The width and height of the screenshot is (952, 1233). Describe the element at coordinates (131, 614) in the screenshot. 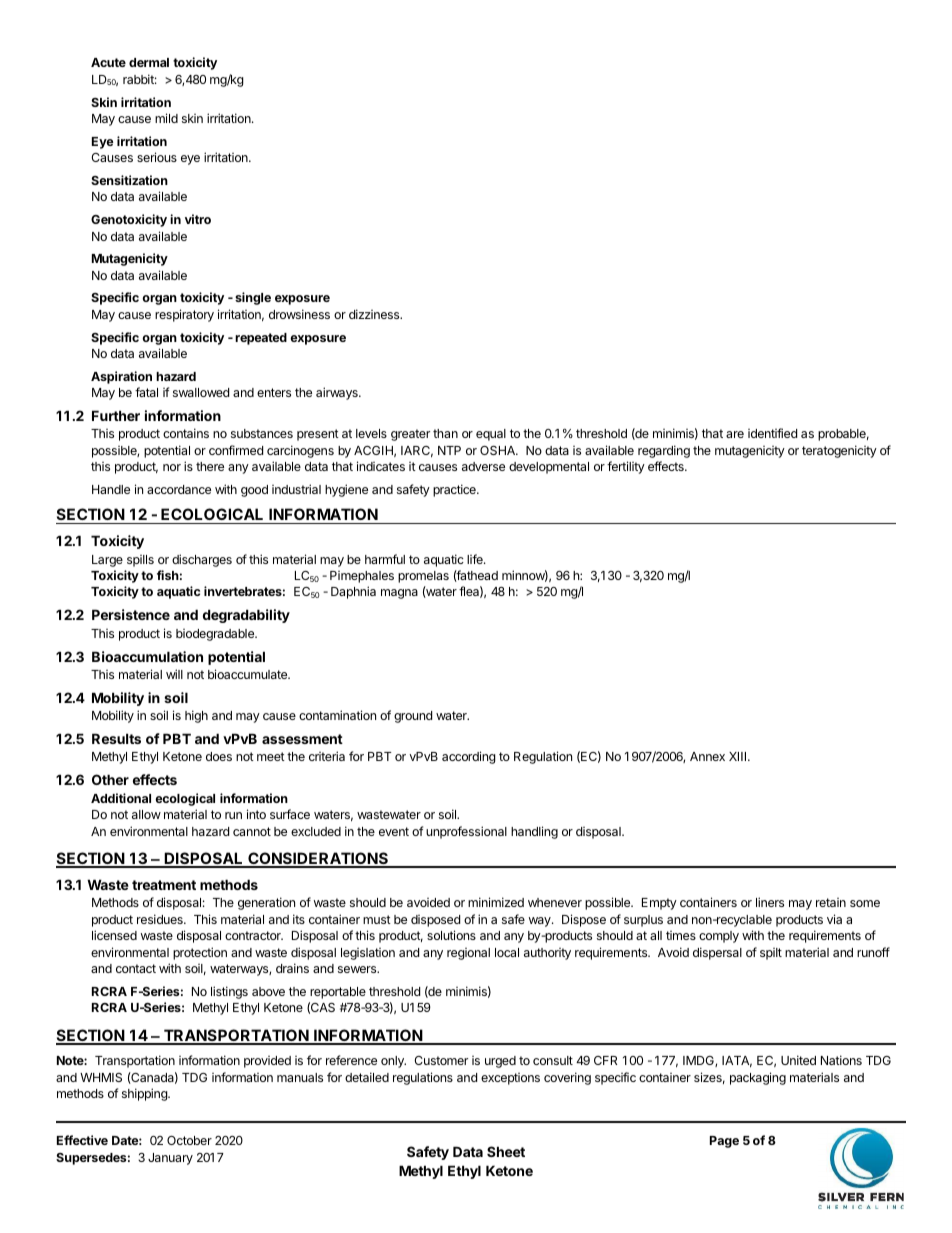

I see `Persistence` at that location.
